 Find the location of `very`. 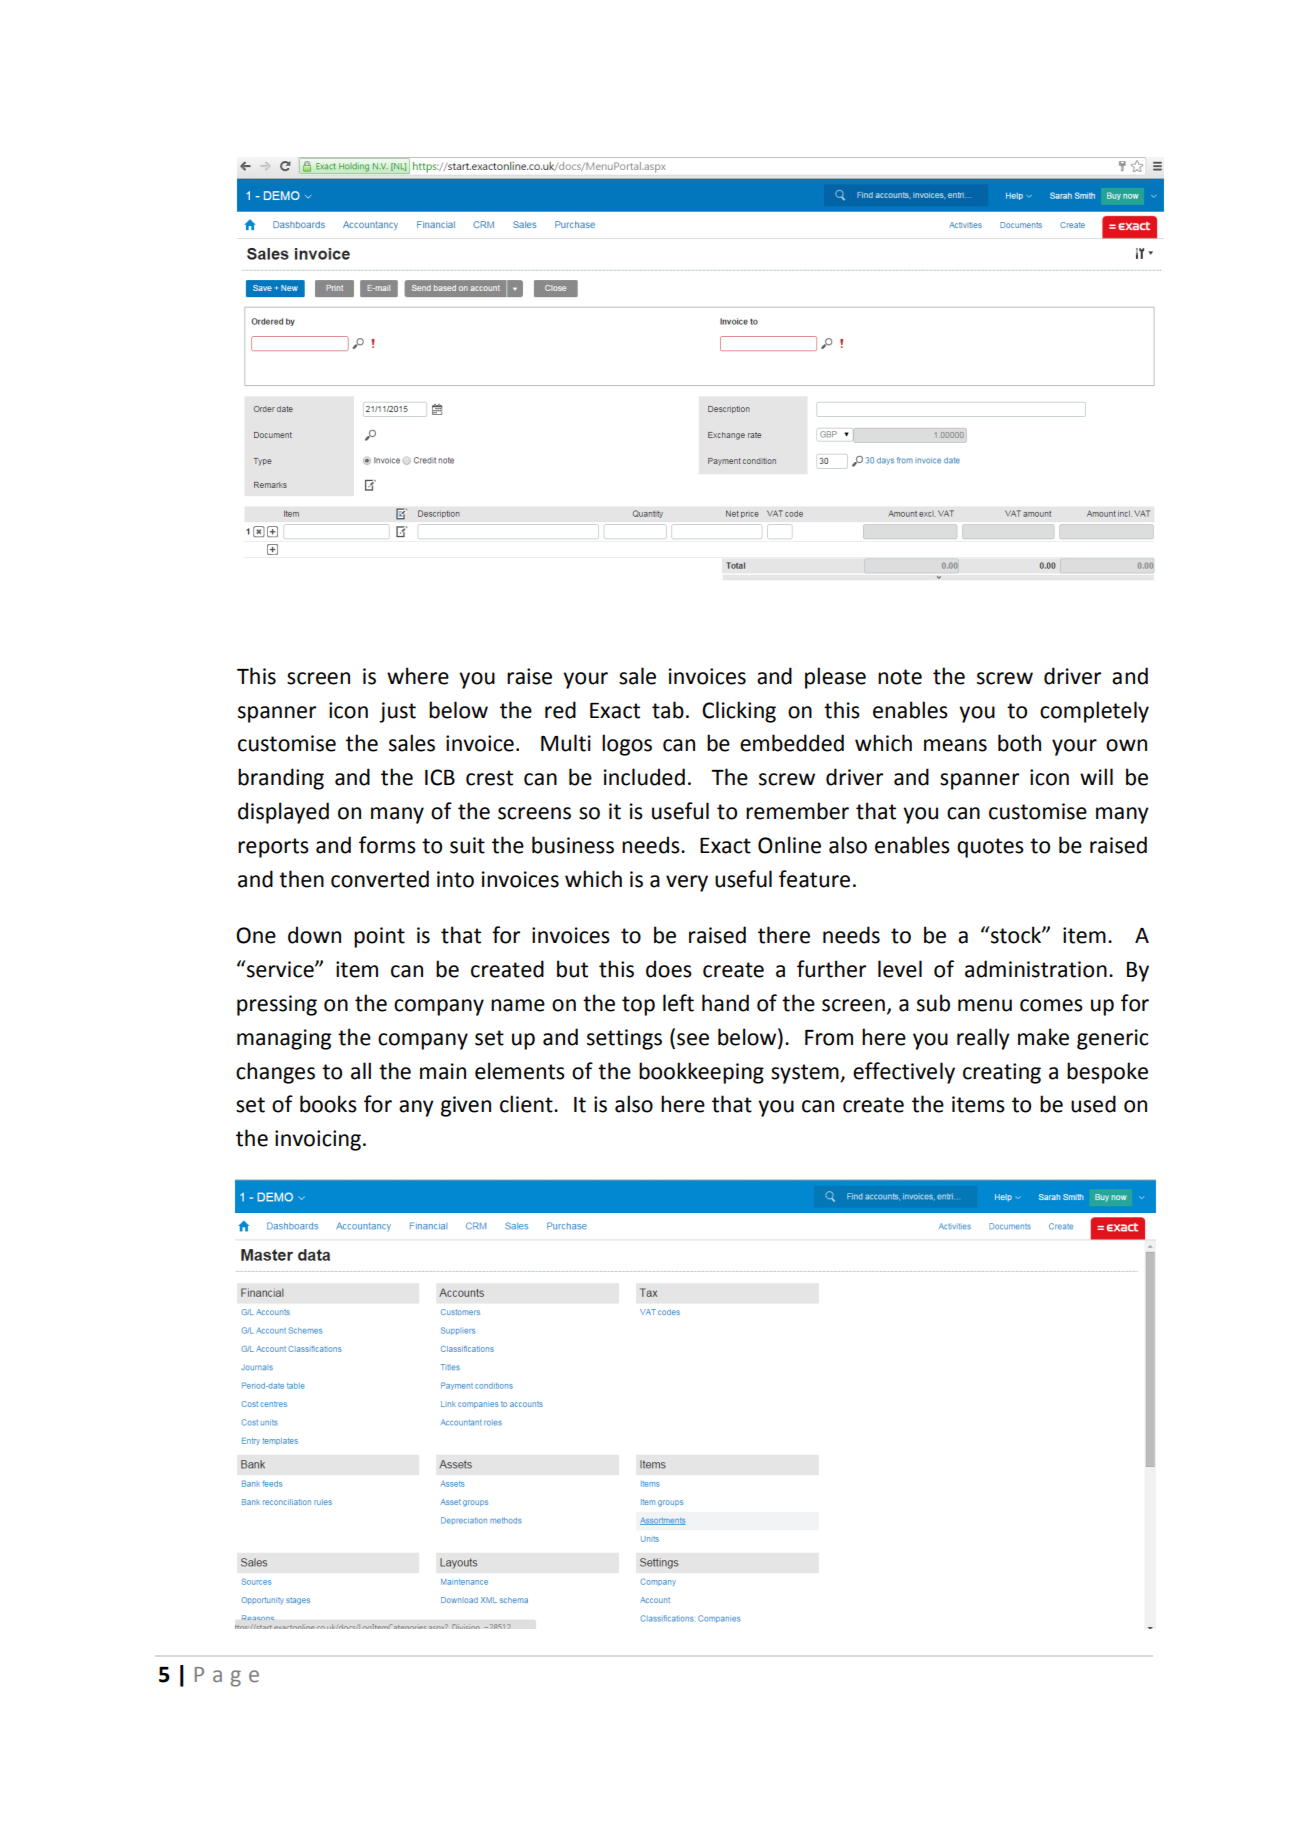

very is located at coordinates (687, 883).
